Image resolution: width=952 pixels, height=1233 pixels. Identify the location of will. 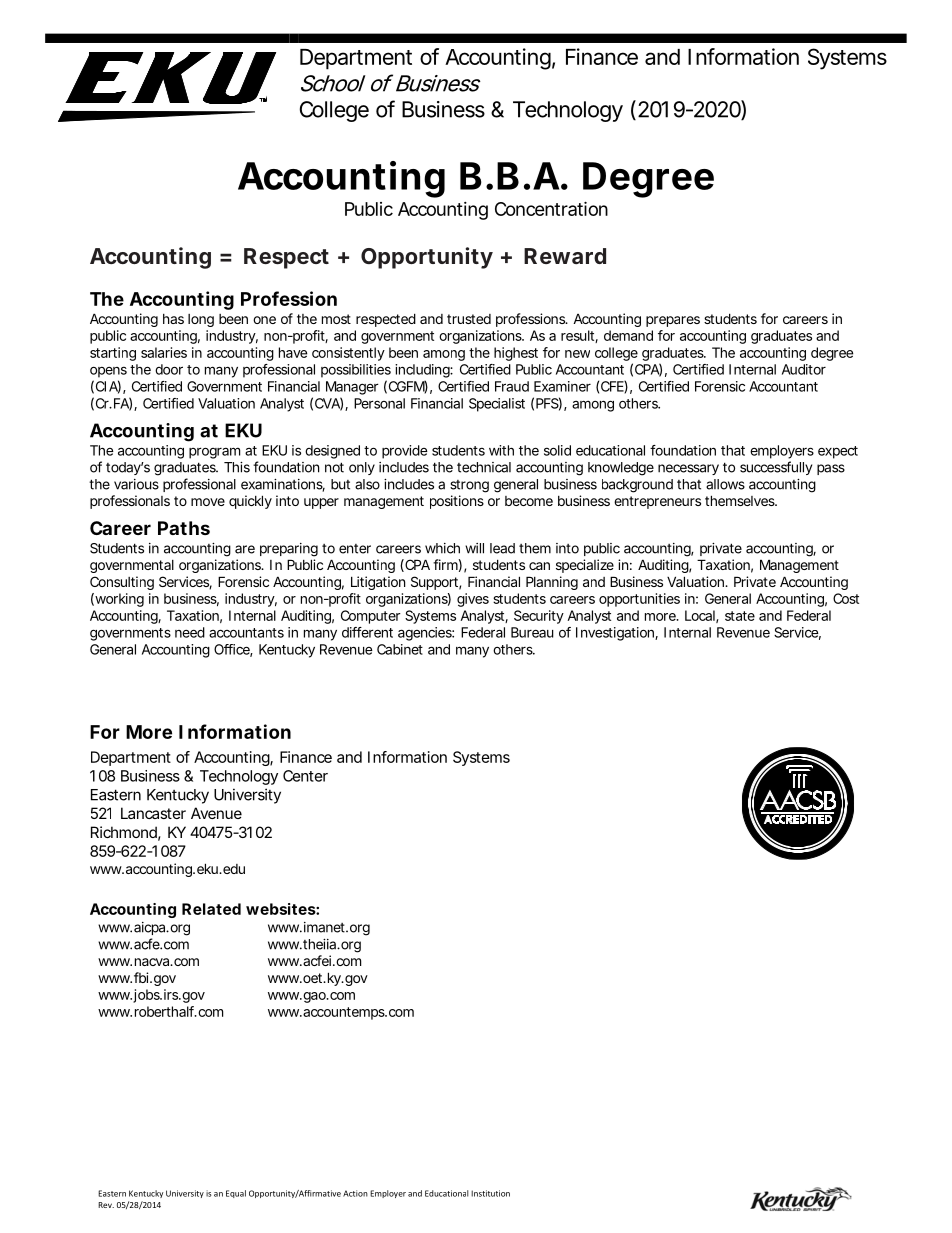
(474, 548).
